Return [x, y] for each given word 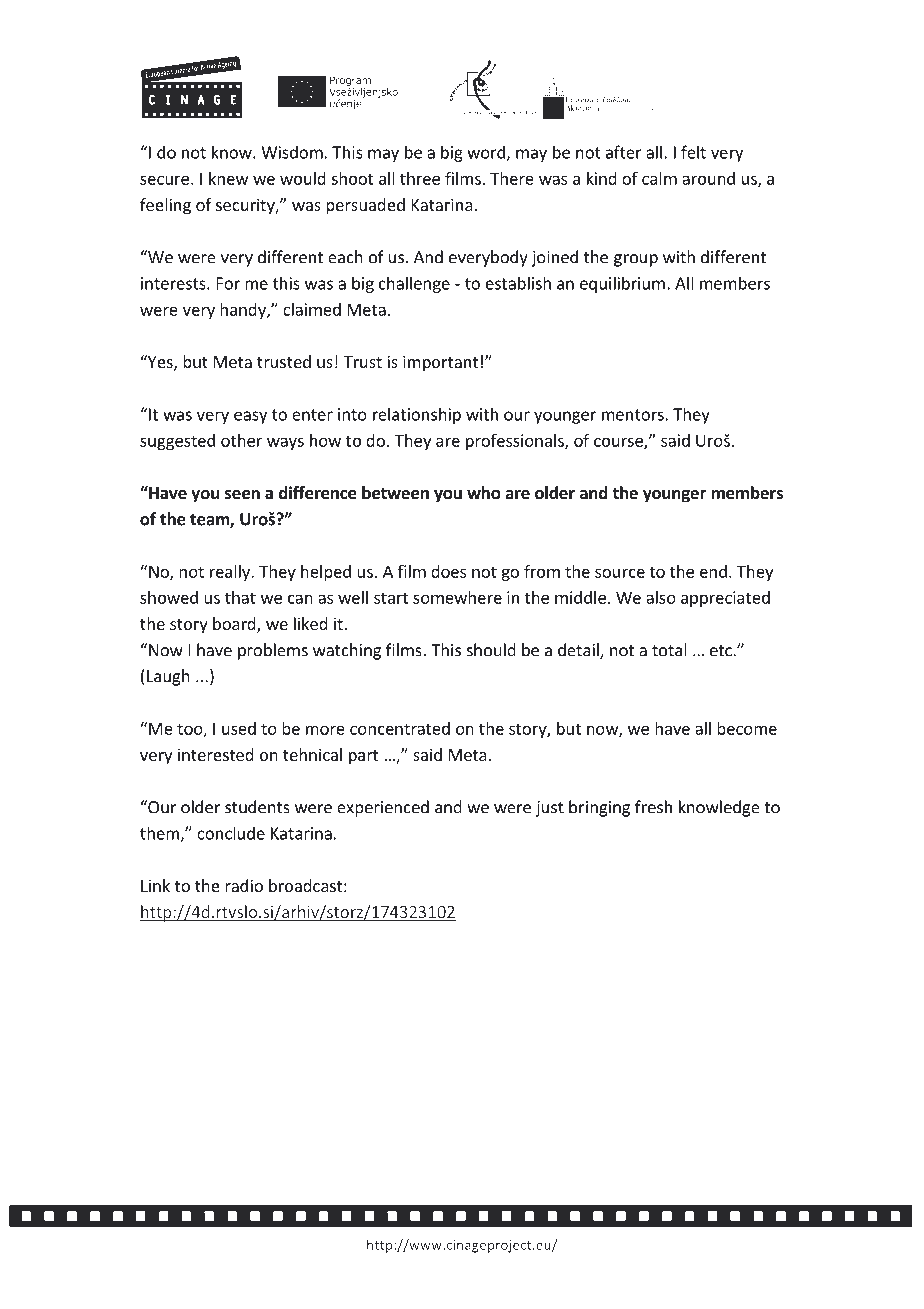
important [440, 363]
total [669, 650]
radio [244, 885]
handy [244, 311]
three [420, 178]
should [491, 650]
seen [242, 495]
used [239, 728]
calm [659, 178]
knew [229, 178]
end [713, 571]
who [484, 493]
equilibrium [622, 284]
